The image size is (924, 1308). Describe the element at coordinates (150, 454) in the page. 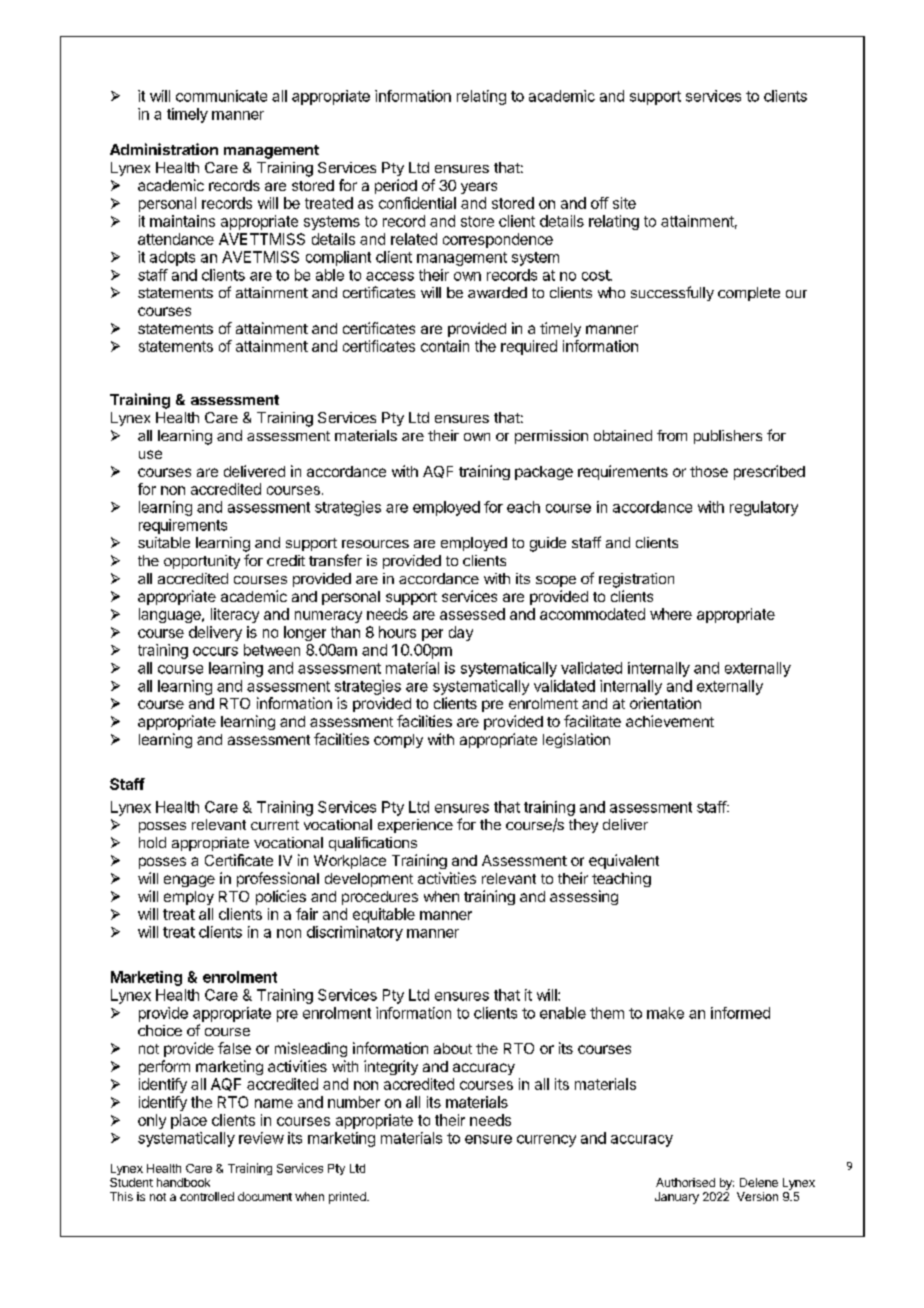

I see `use` at that location.
